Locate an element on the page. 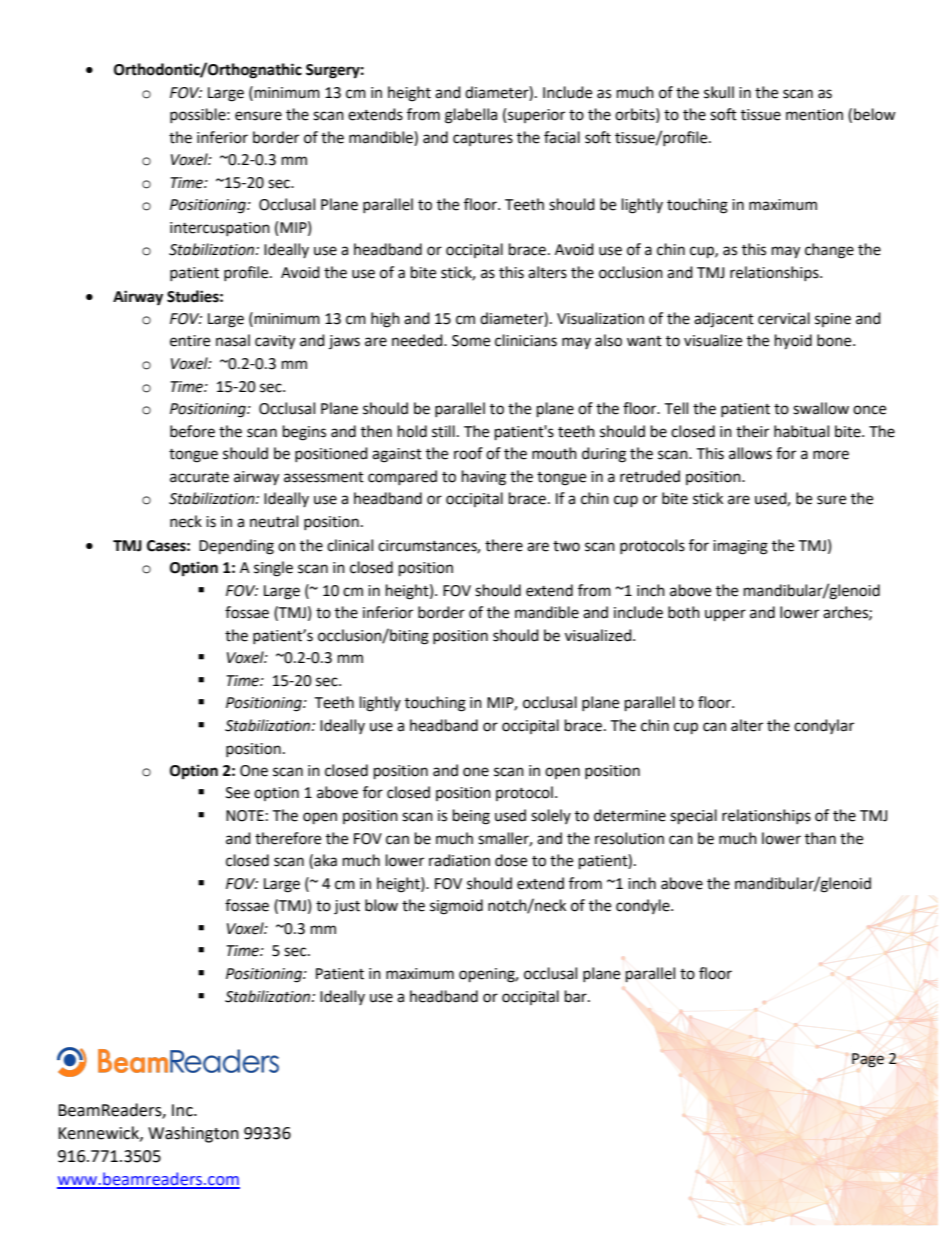 This page has height=1233, width=952. glabella is located at coordinates (471, 116).
